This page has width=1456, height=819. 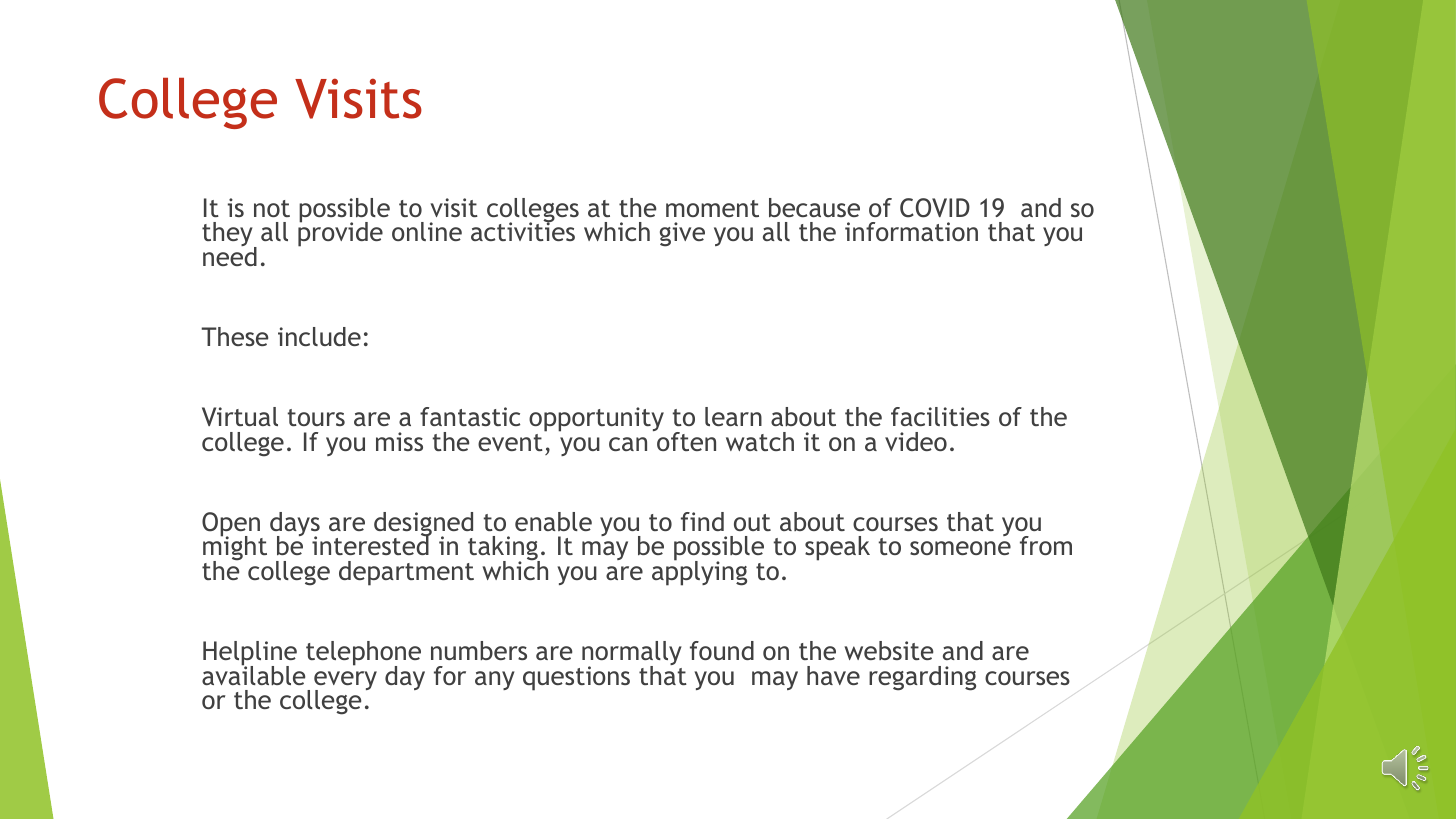 What do you see at coordinates (345, 682) in the page?
I see `every` at bounding box center [345, 682].
